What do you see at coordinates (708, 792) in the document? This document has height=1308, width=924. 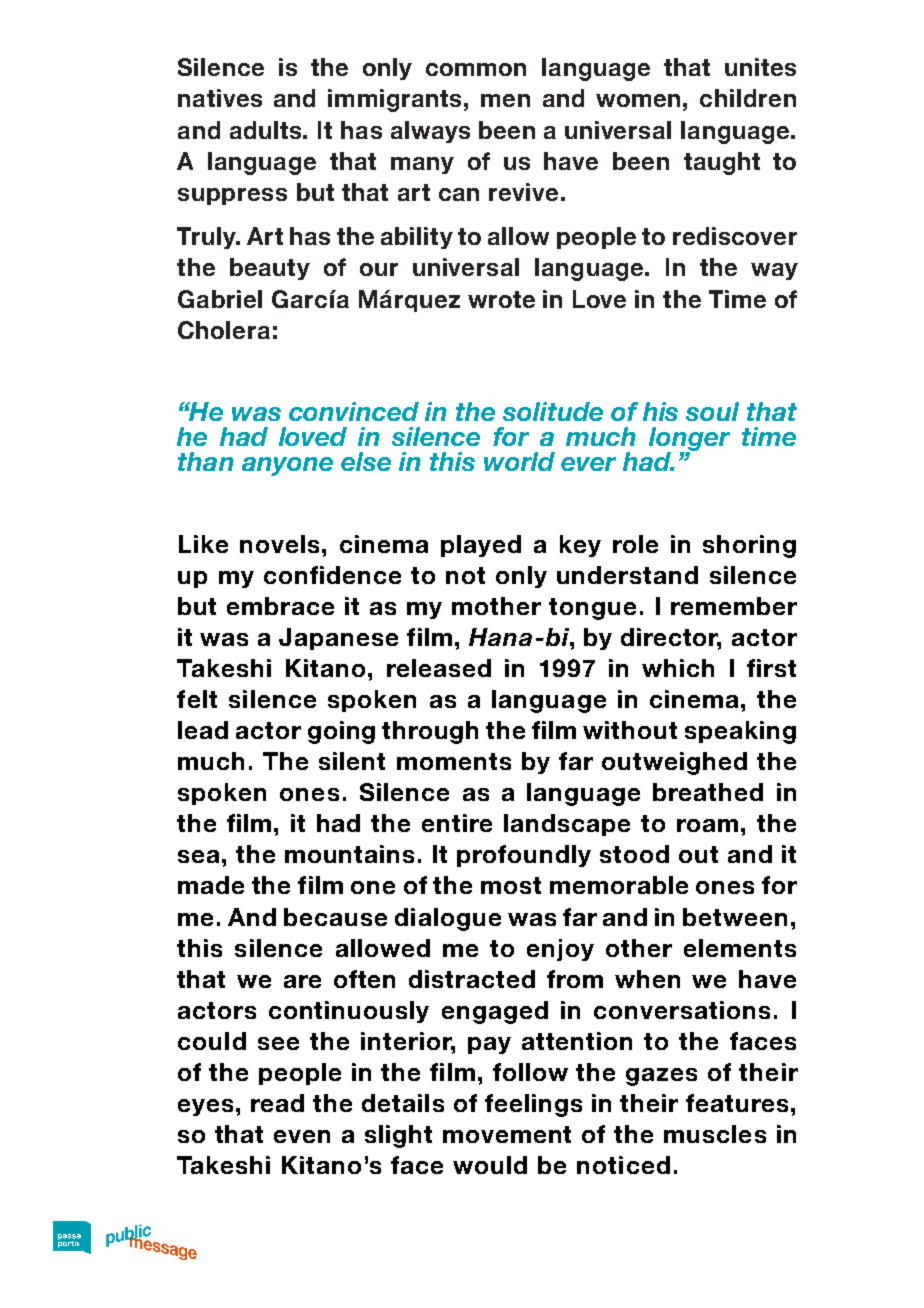 I see `breathed` at bounding box center [708, 792].
